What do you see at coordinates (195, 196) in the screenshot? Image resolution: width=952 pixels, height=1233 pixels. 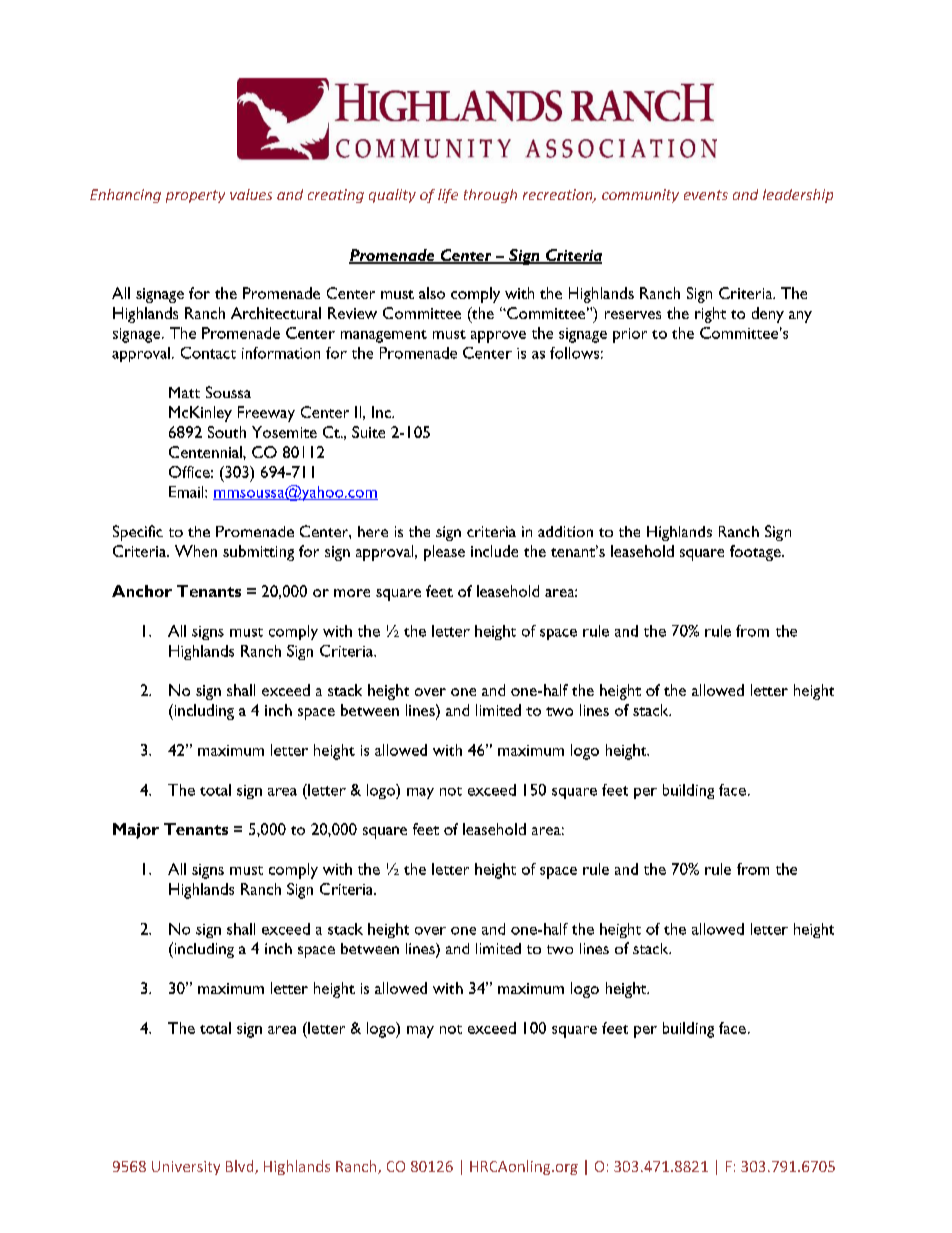 I see `property` at bounding box center [195, 196].
